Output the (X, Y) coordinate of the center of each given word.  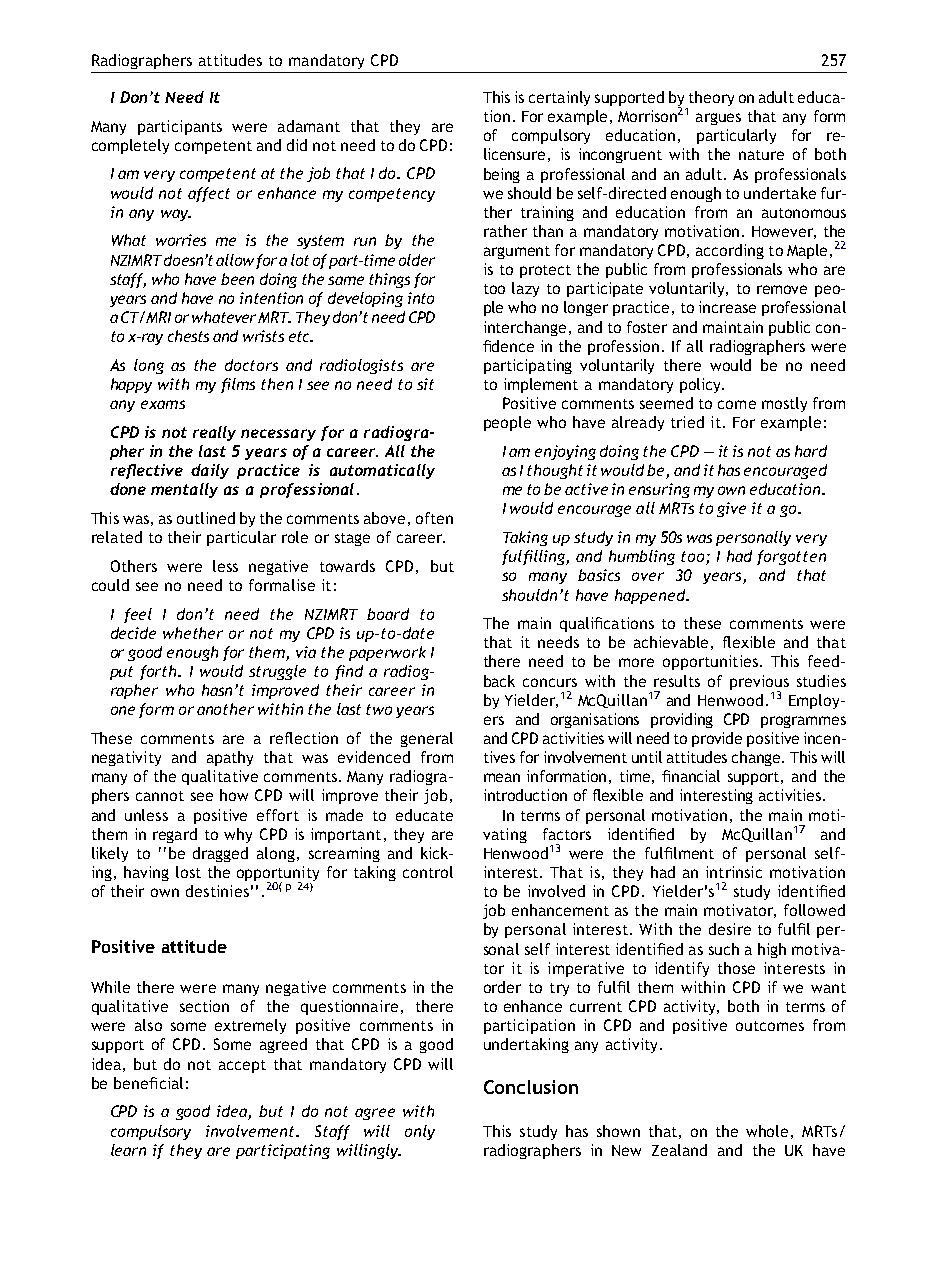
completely (130, 146)
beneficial (148, 1083)
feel (138, 615)
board (388, 614)
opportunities (710, 662)
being (502, 175)
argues (718, 119)
